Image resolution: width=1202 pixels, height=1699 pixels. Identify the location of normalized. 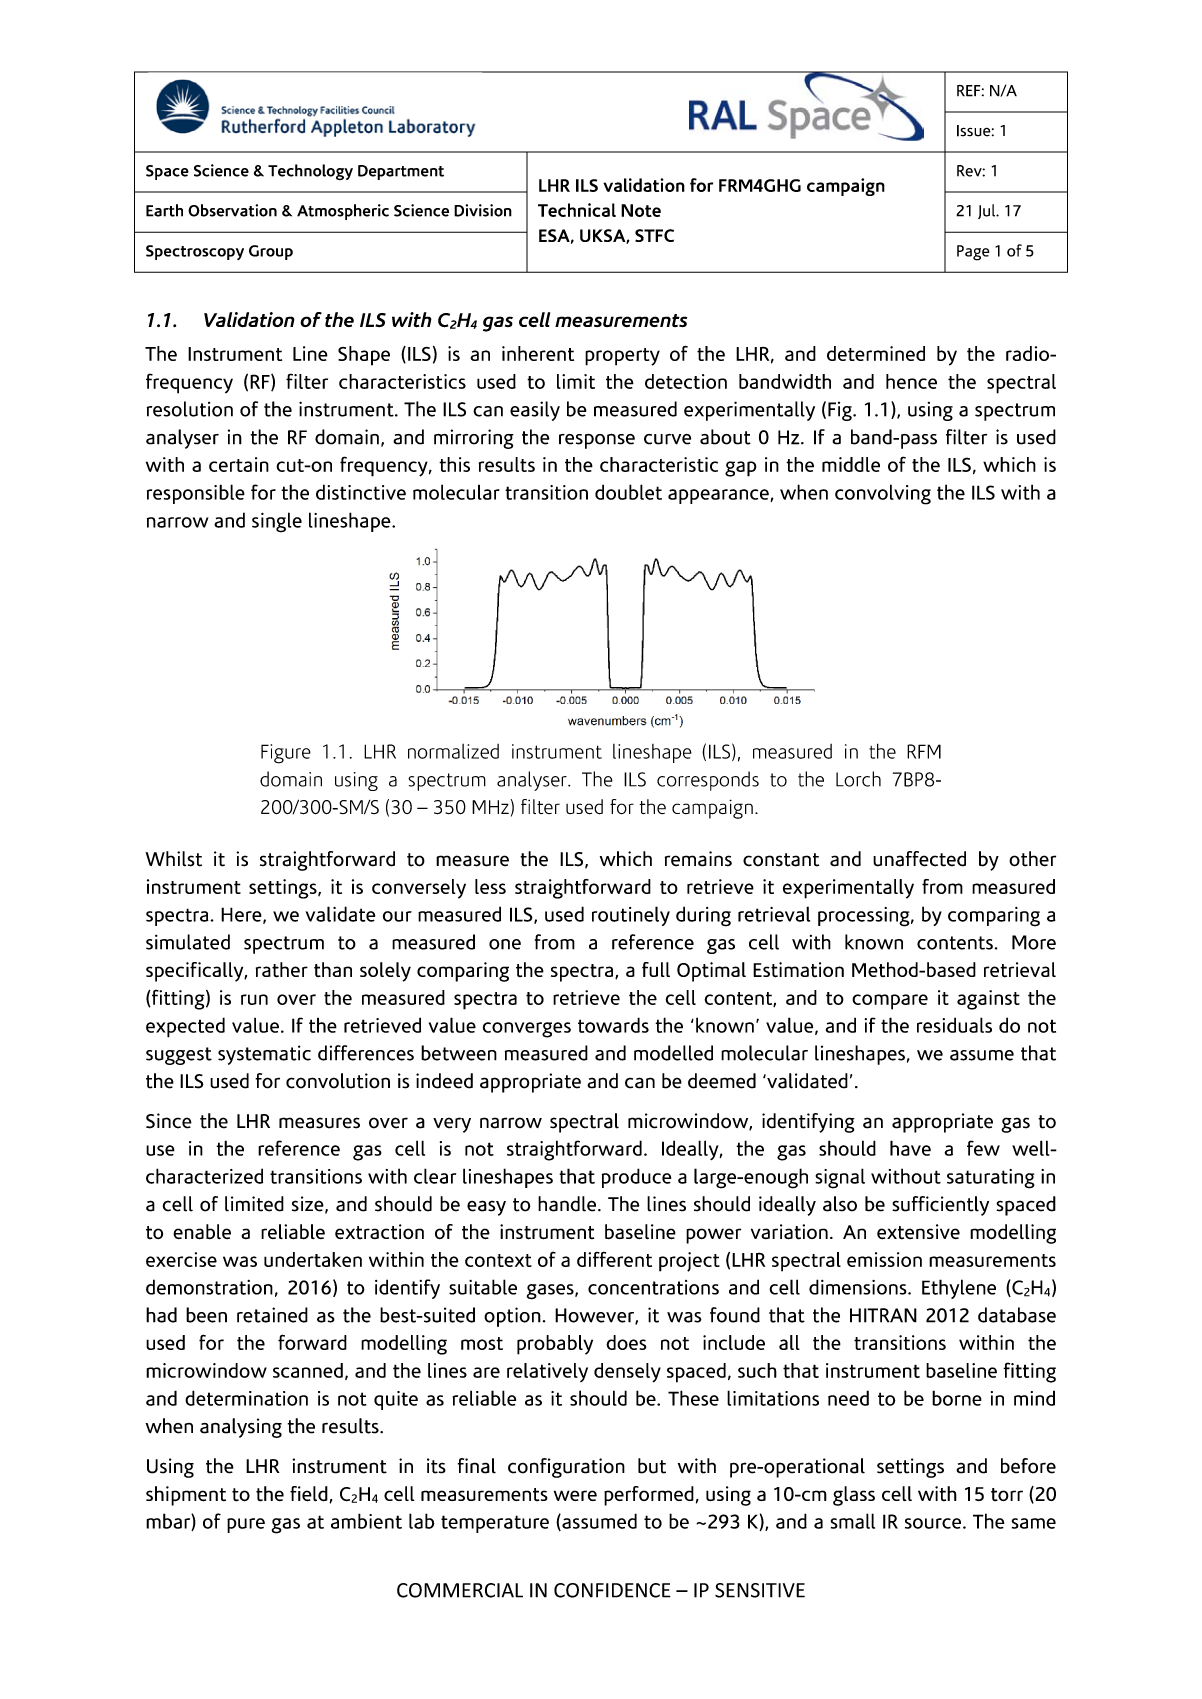
(453, 751).
